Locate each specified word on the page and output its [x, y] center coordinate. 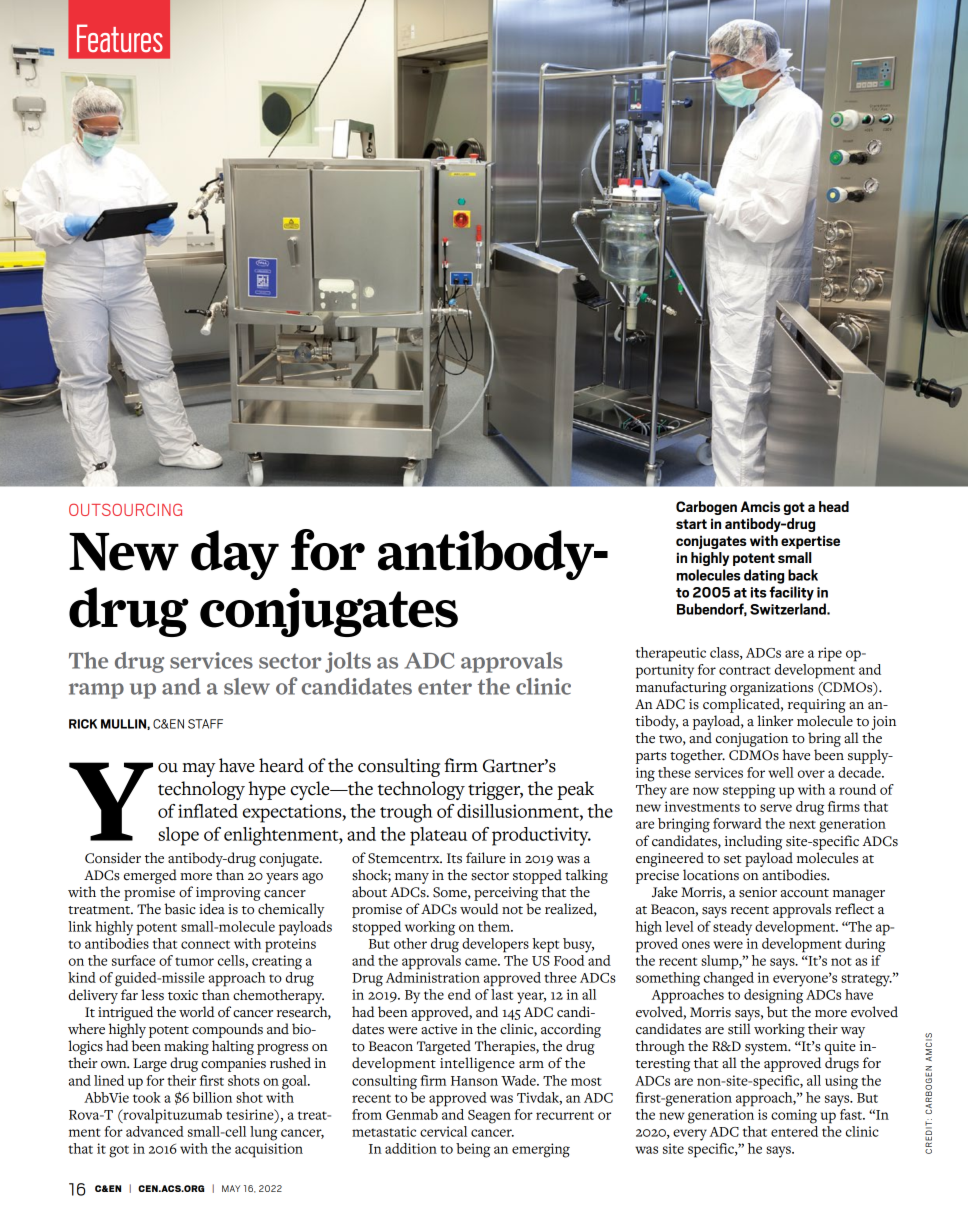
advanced [155, 1131]
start [691, 524]
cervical [443, 1131]
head [834, 506]
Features [120, 38]
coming [794, 1116]
